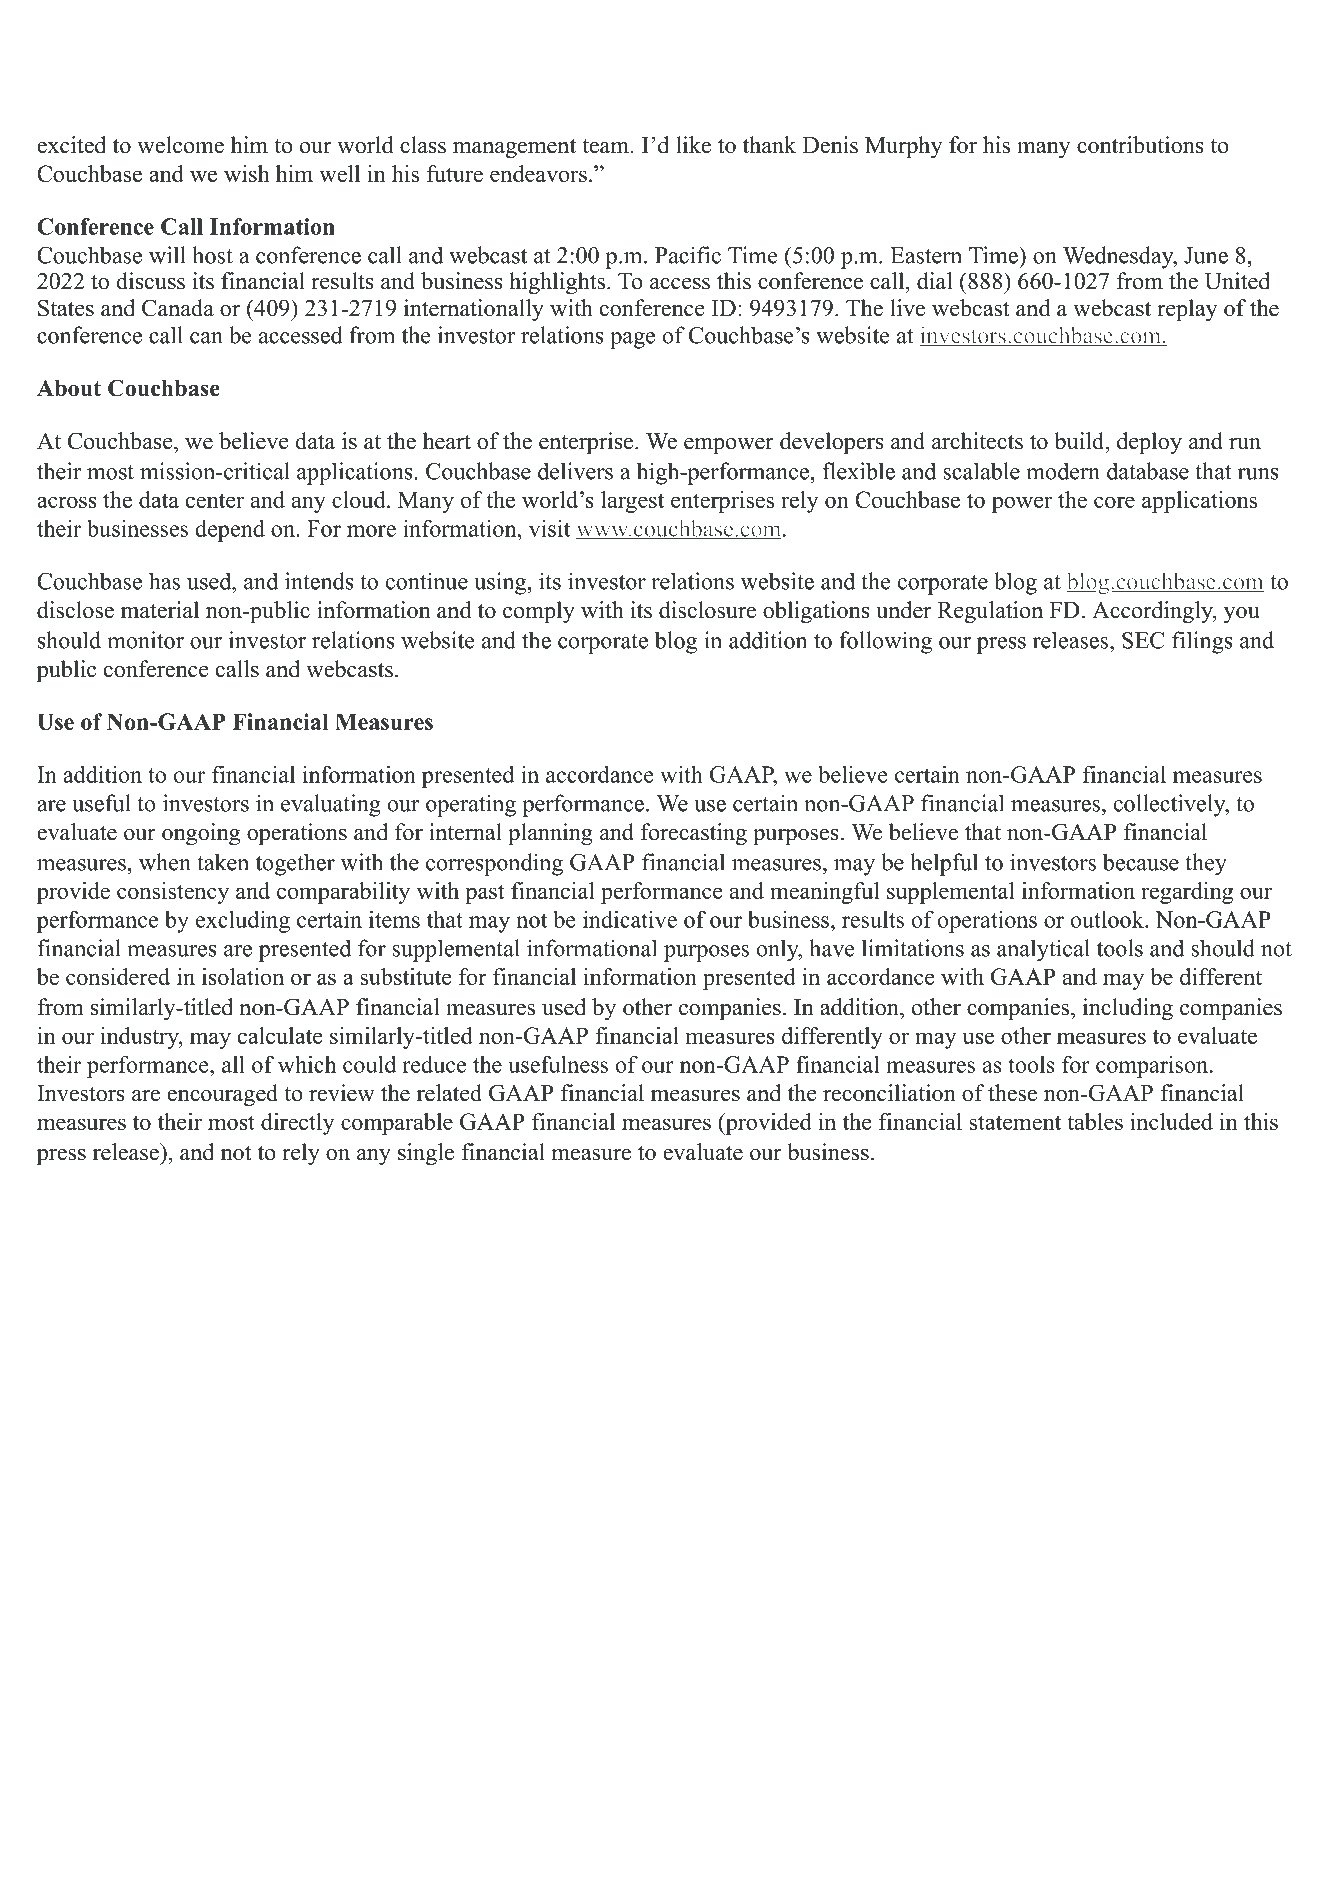  What do you see at coordinates (1141, 862) in the page?
I see `because` at bounding box center [1141, 862].
